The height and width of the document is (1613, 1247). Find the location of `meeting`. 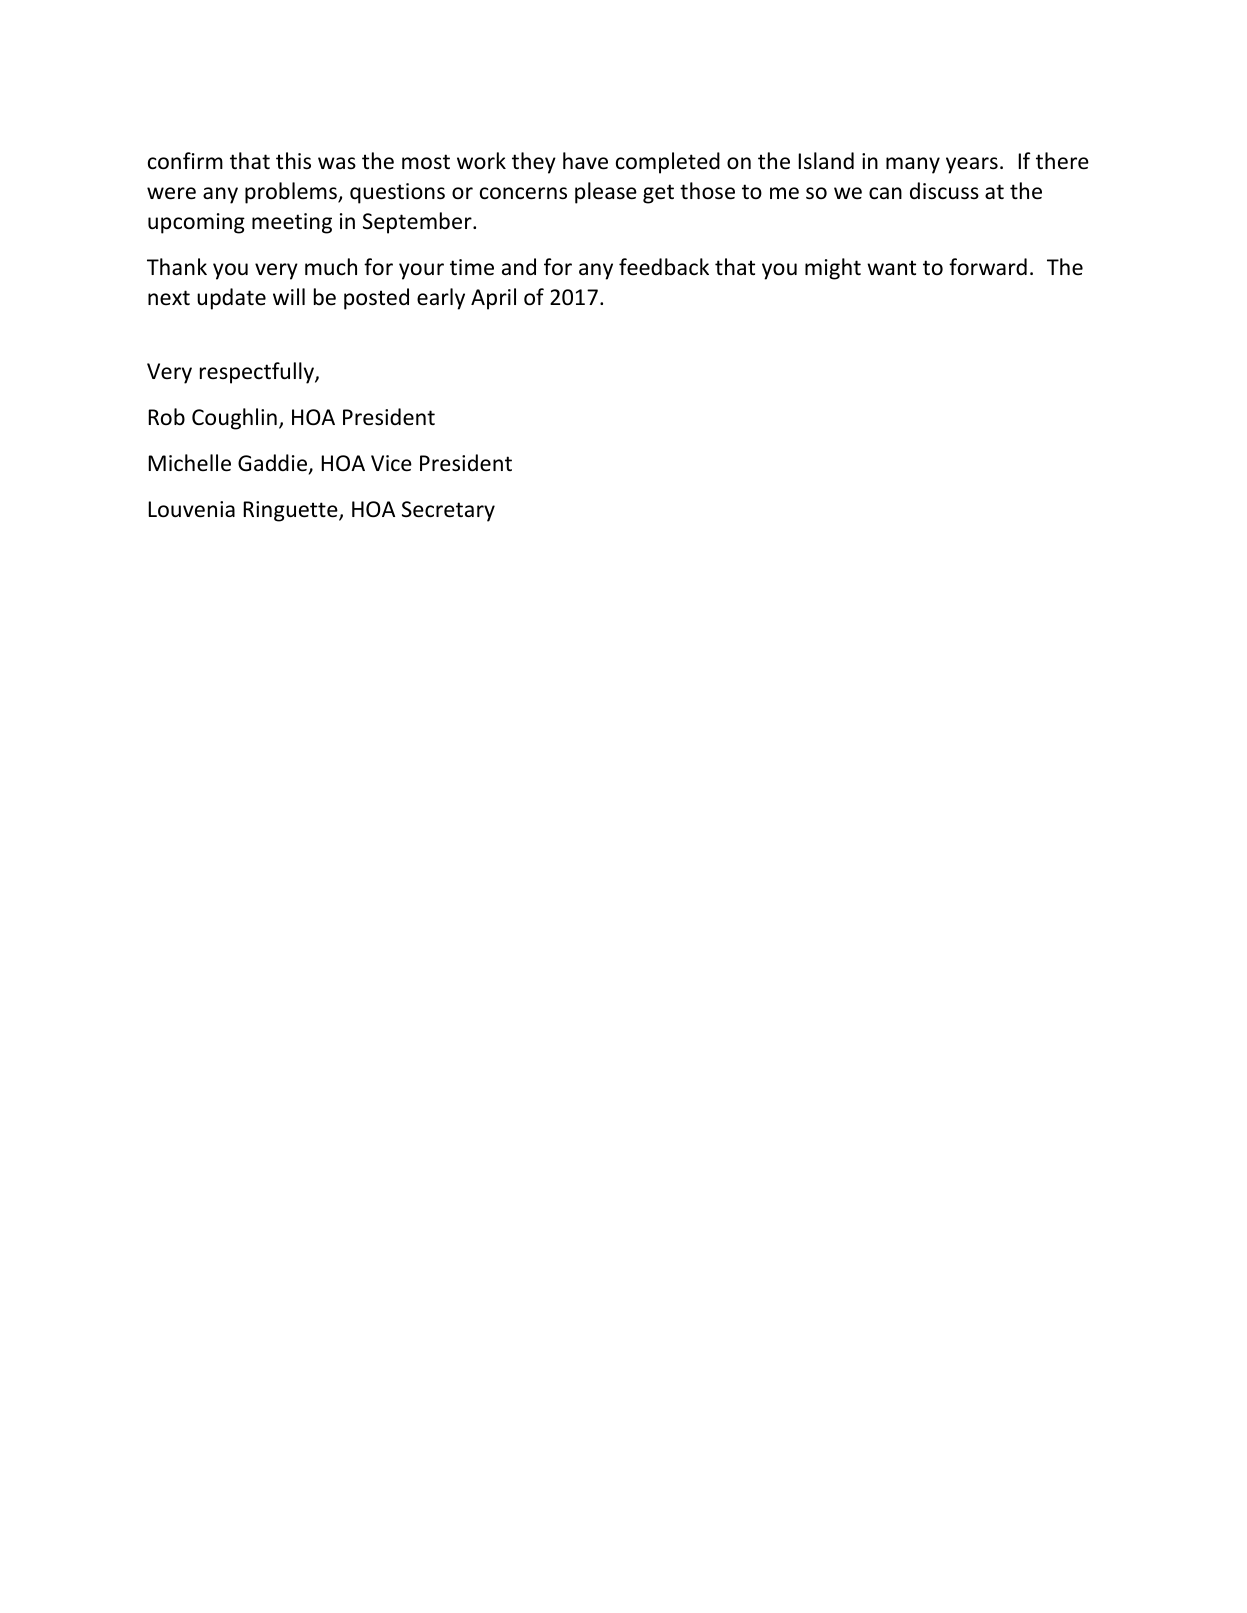

meeting is located at coordinates (292, 223).
